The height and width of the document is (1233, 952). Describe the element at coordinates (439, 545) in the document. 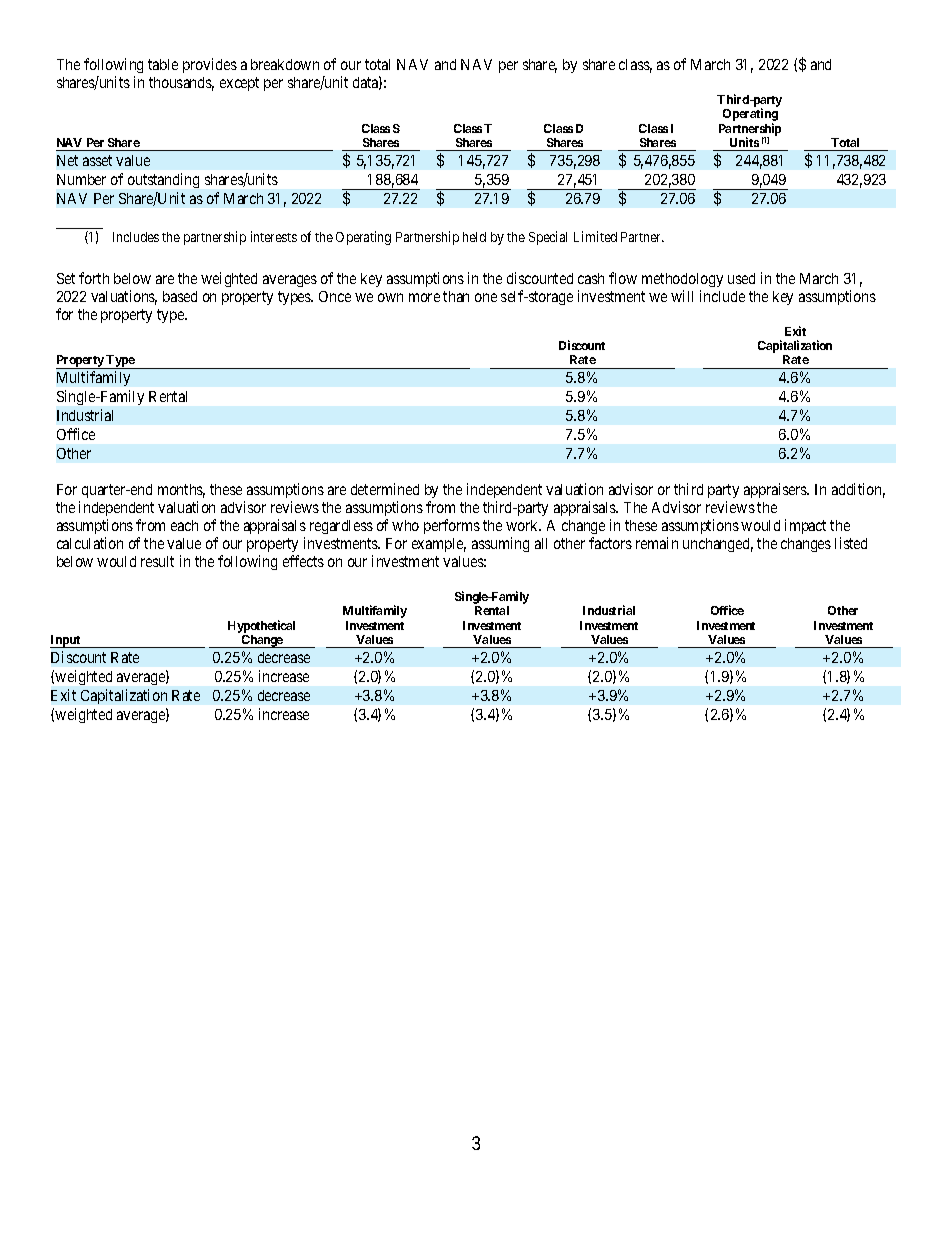

I see `example` at that location.
